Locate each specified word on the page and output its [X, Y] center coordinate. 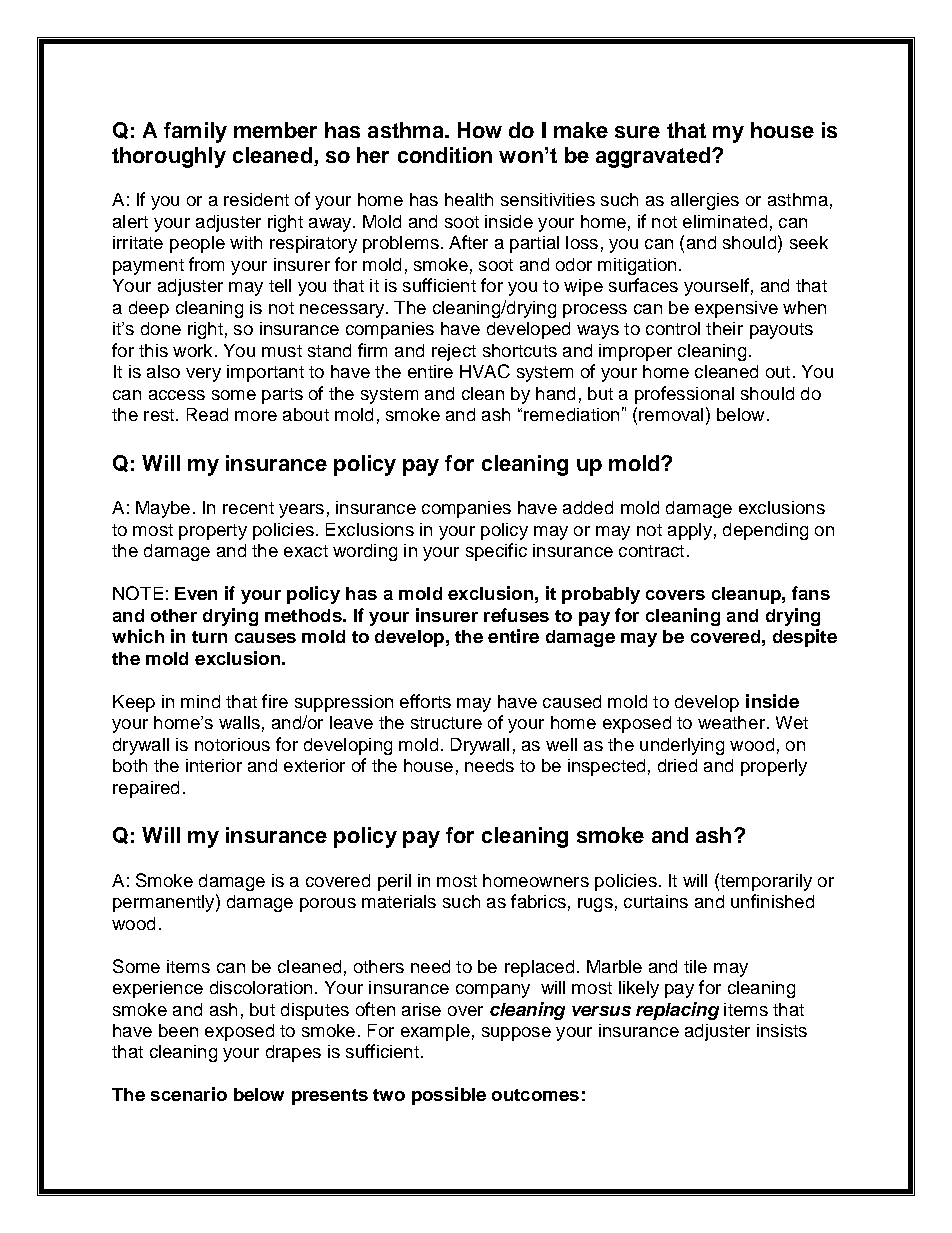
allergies [705, 201]
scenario [189, 1094]
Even [196, 593]
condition [445, 155]
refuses [516, 615]
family [195, 132]
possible [449, 1096]
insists [782, 1030]
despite [805, 638]
